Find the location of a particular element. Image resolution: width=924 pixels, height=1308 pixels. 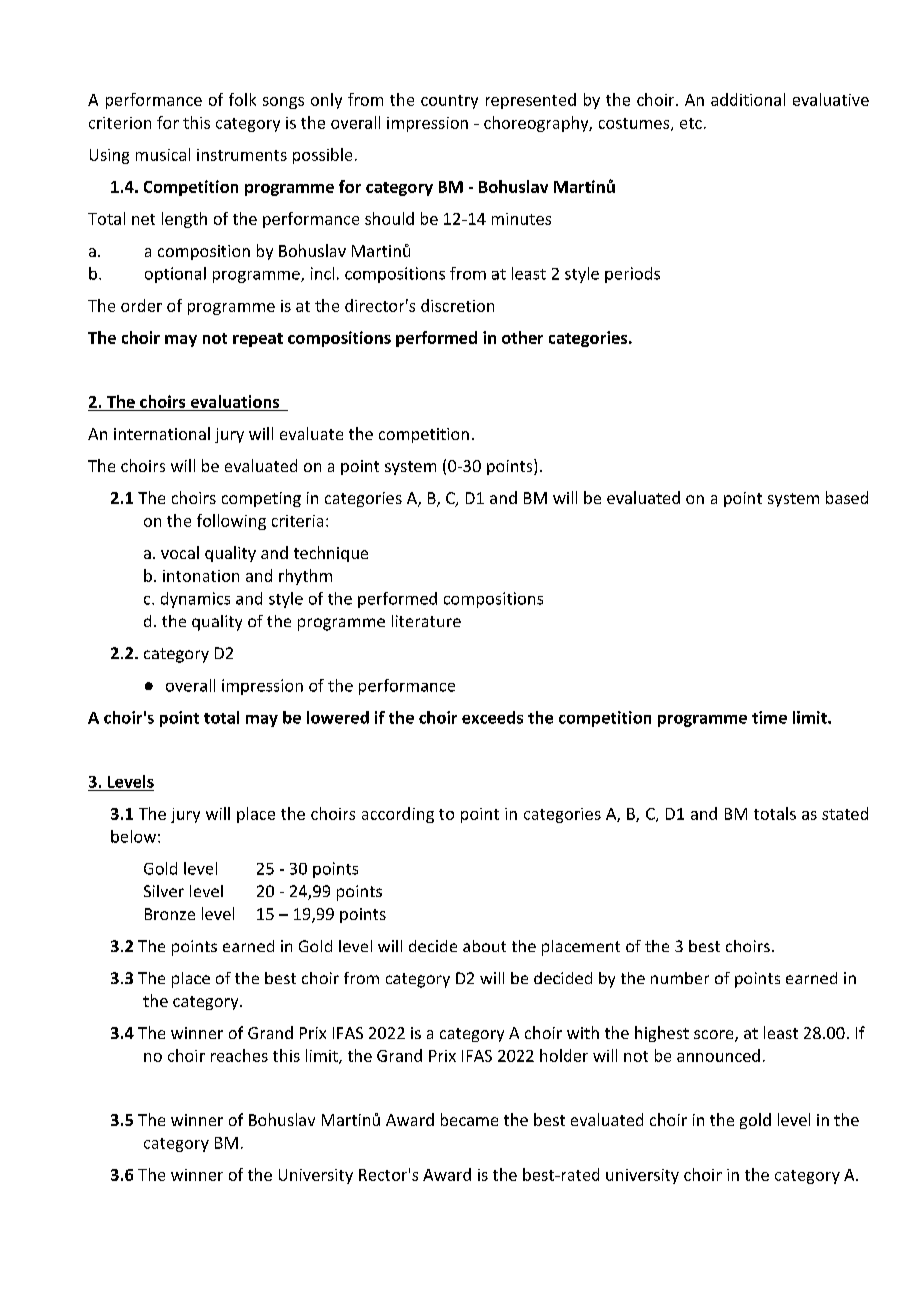

periods is located at coordinates (632, 275).
